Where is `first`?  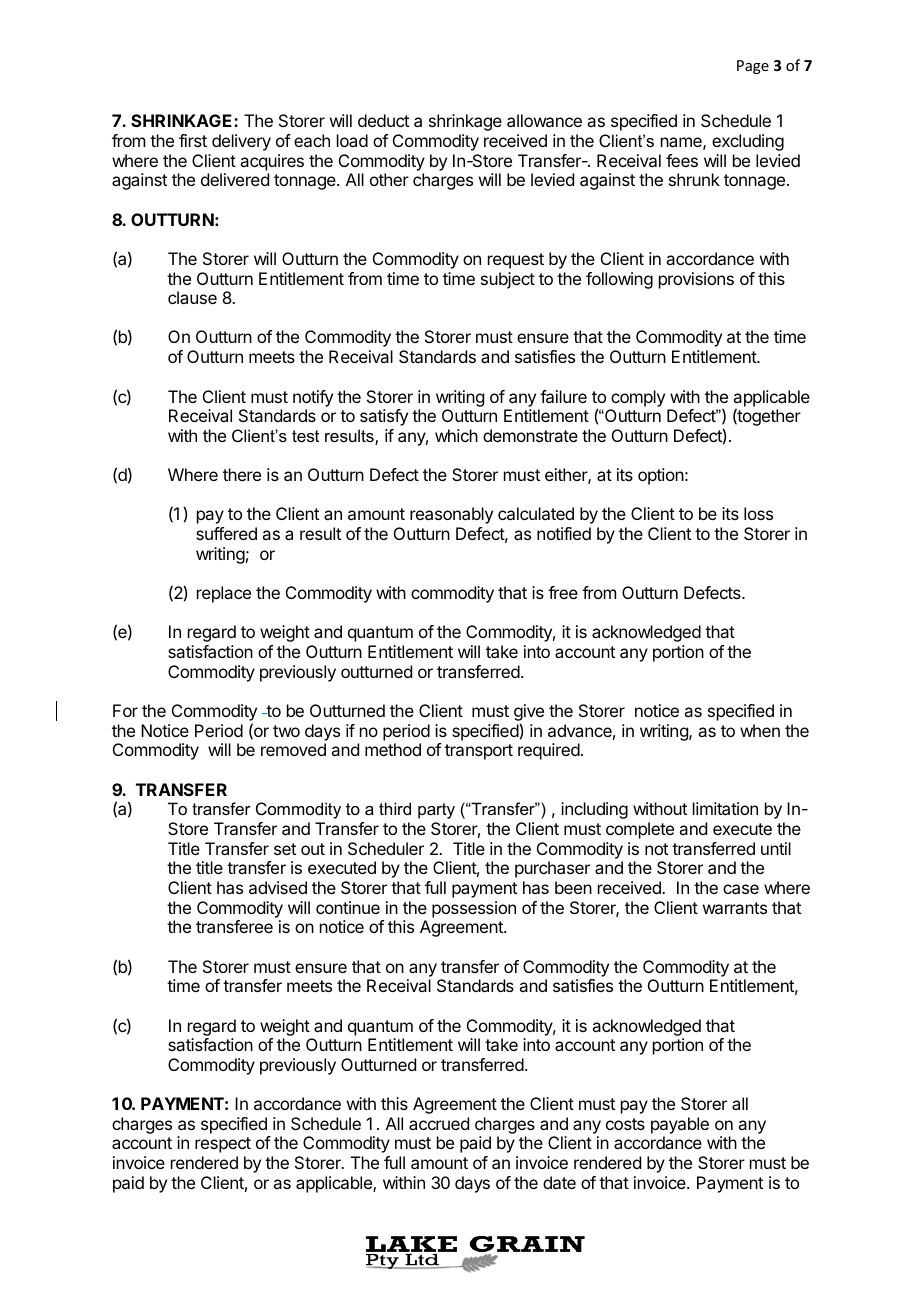
first is located at coordinates (193, 140).
